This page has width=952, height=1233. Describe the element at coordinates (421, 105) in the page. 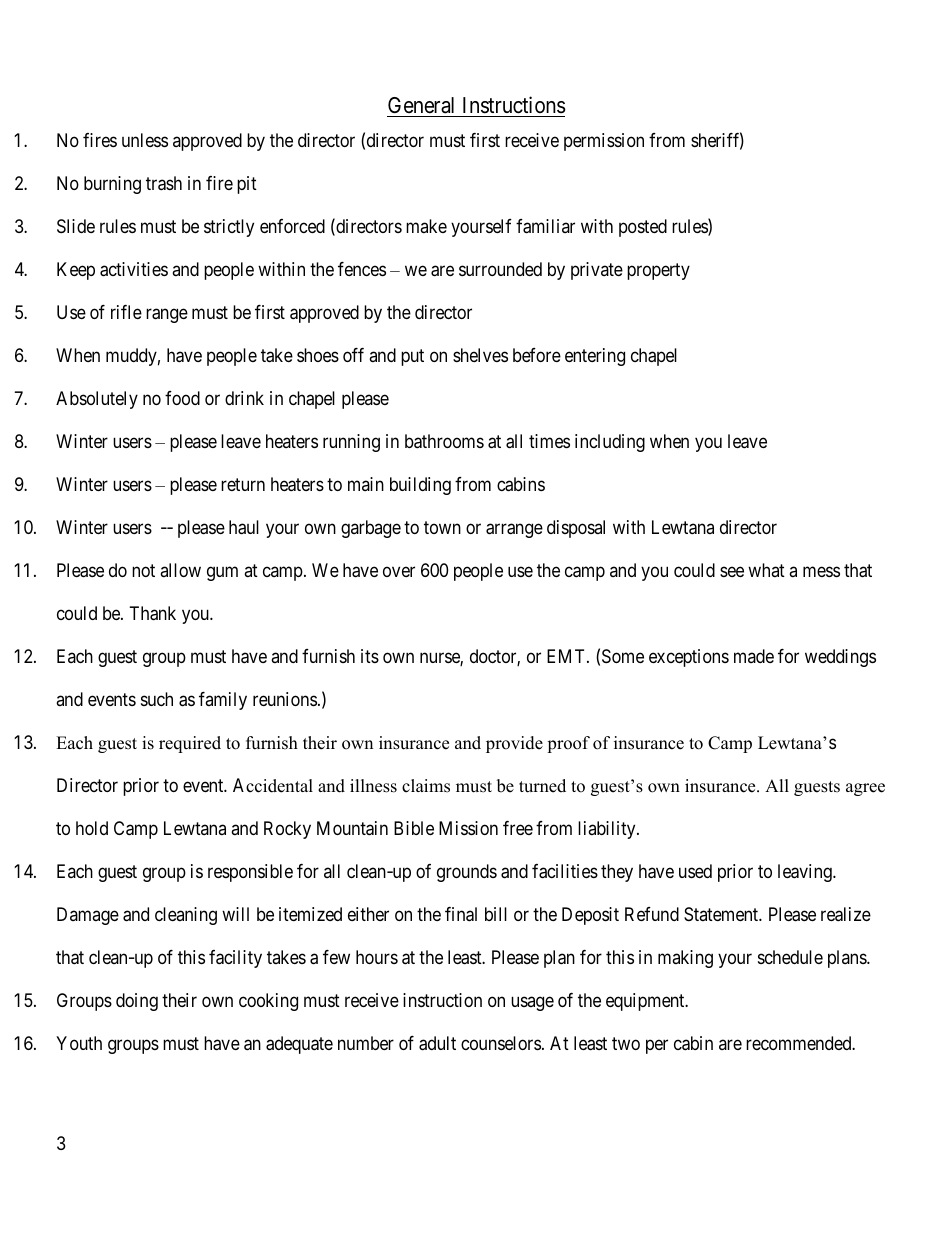

I see `General` at that location.
